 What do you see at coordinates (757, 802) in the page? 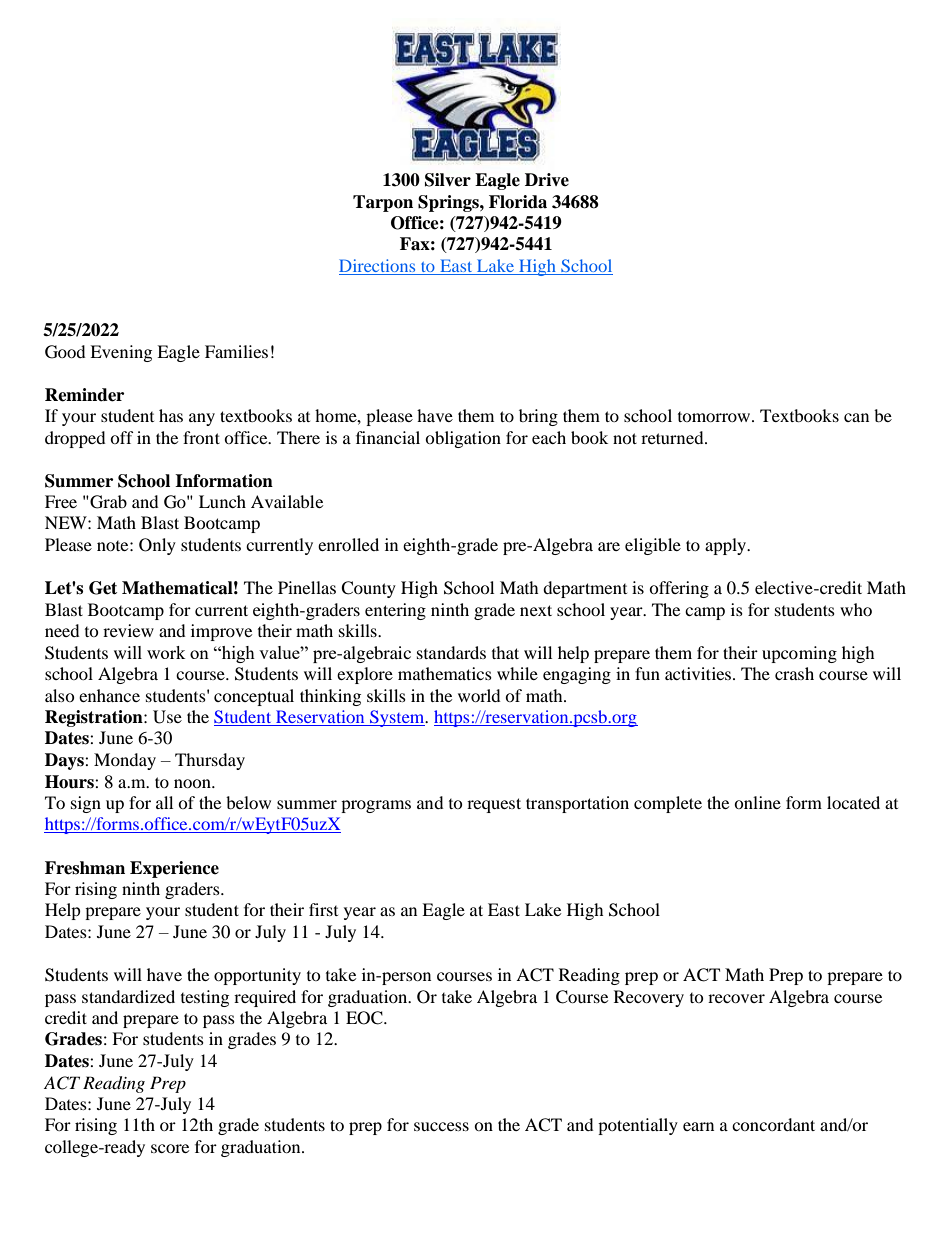
I see `online` at bounding box center [757, 802].
